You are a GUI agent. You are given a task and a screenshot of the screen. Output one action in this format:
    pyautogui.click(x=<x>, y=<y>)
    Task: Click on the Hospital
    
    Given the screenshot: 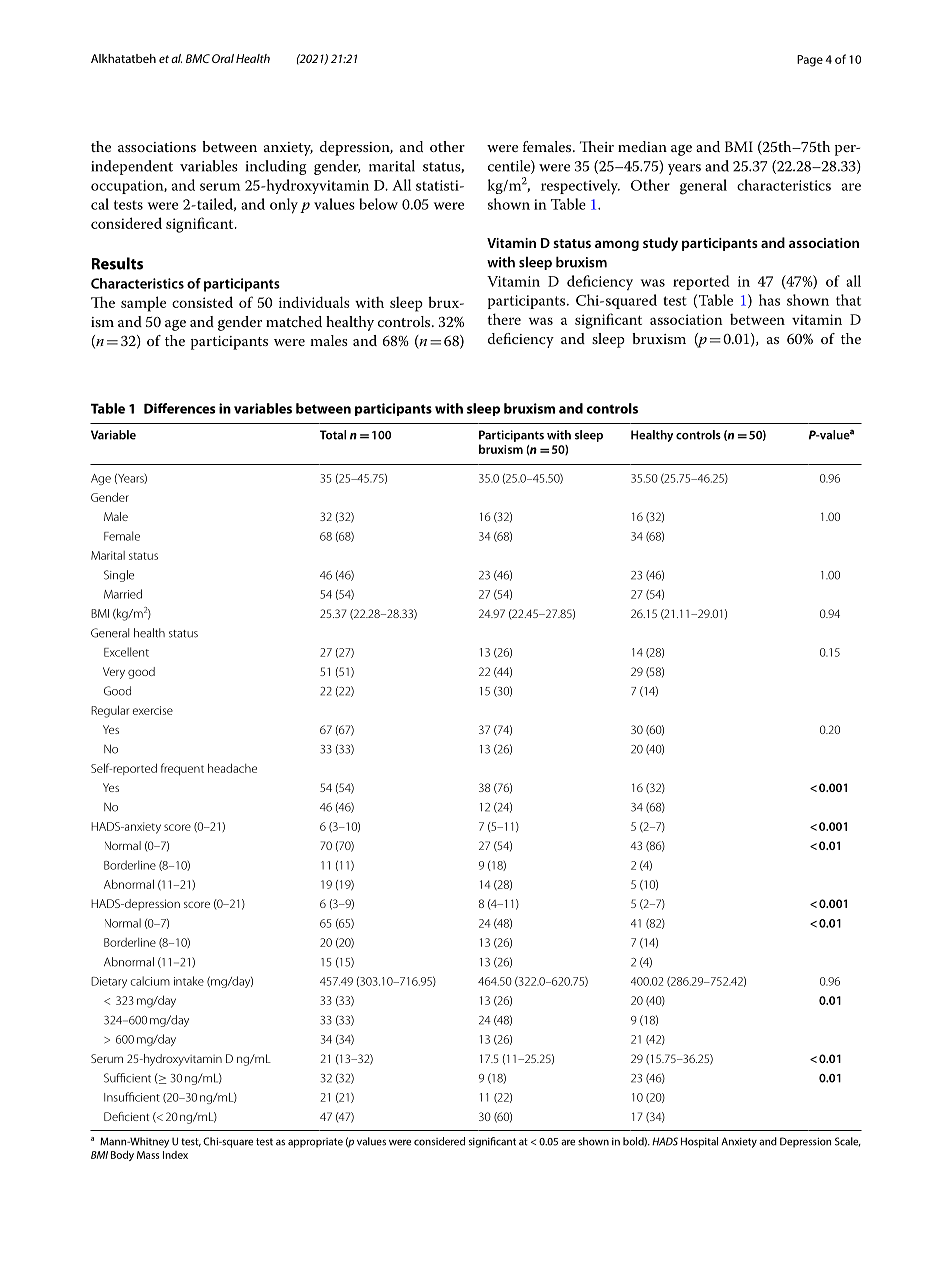 What is the action you would take?
    pyautogui.click(x=699, y=1142)
